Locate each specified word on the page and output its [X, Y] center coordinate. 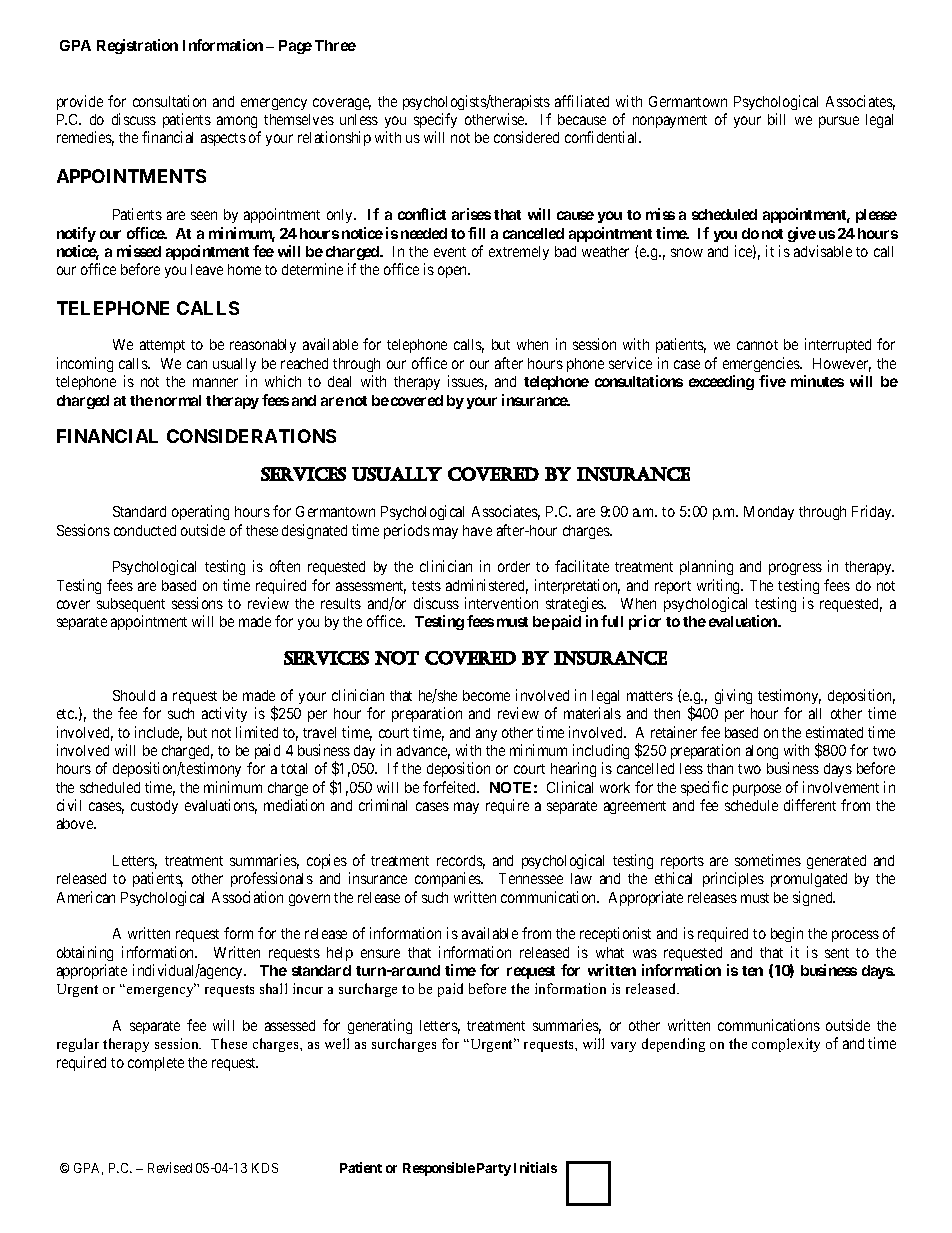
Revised [170, 1167]
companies [449, 879]
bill [776, 119]
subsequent [131, 605]
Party [494, 1169]
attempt [162, 346]
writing [720, 586]
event [450, 252]
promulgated [809, 880]
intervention [501, 603]
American [86, 897]
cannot [757, 345]
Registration [137, 46]
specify [435, 120]
